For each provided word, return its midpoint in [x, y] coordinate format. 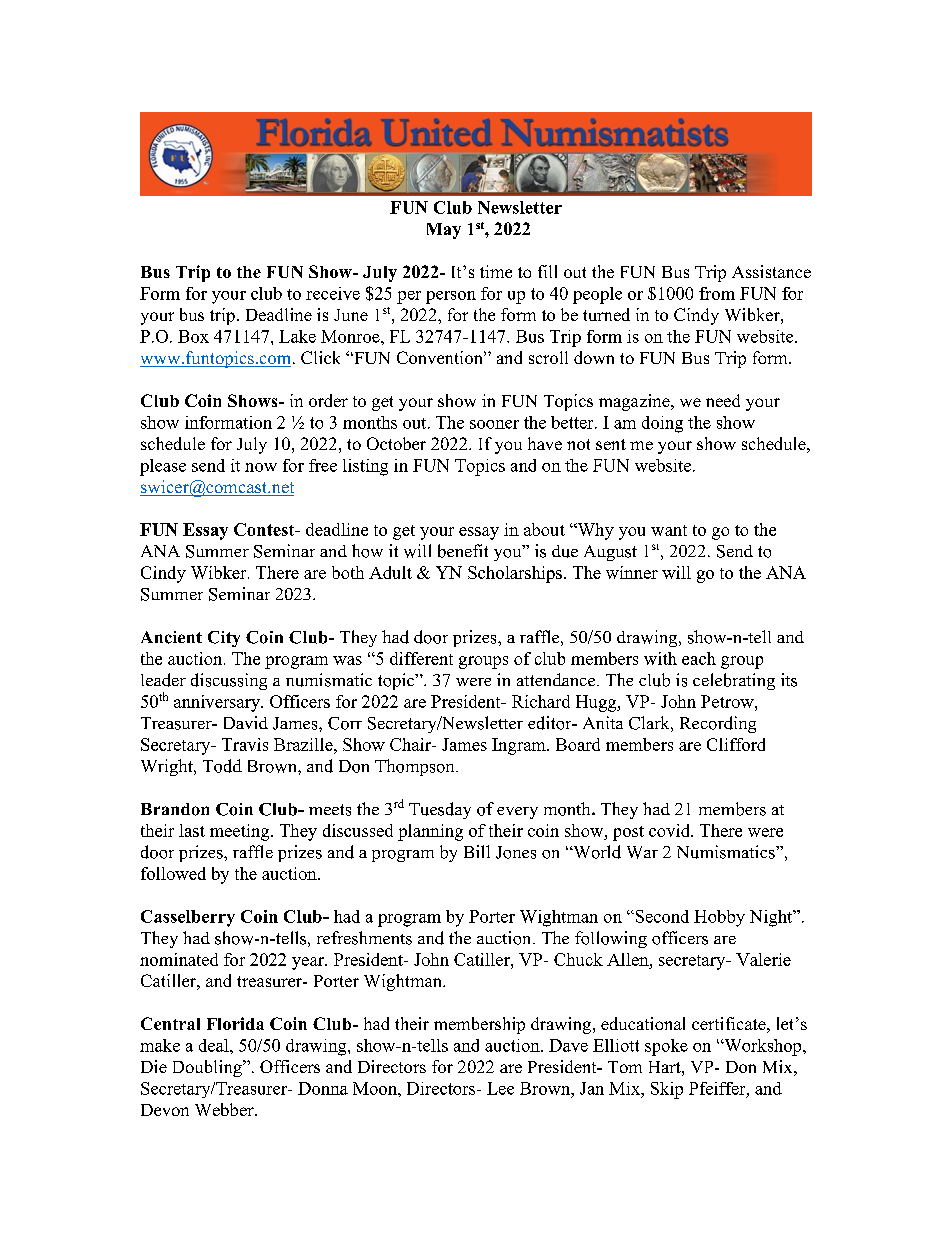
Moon [376, 1088]
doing [662, 424]
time [496, 271]
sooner [494, 424]
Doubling [208, 1068]
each [699, 658]
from [717, 293]
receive [333, 293]
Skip [667, 1090]
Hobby [719, 918]
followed [173, 873]
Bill [477, 851]
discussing [229, 681]
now [261, 467]
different [421, 658]
